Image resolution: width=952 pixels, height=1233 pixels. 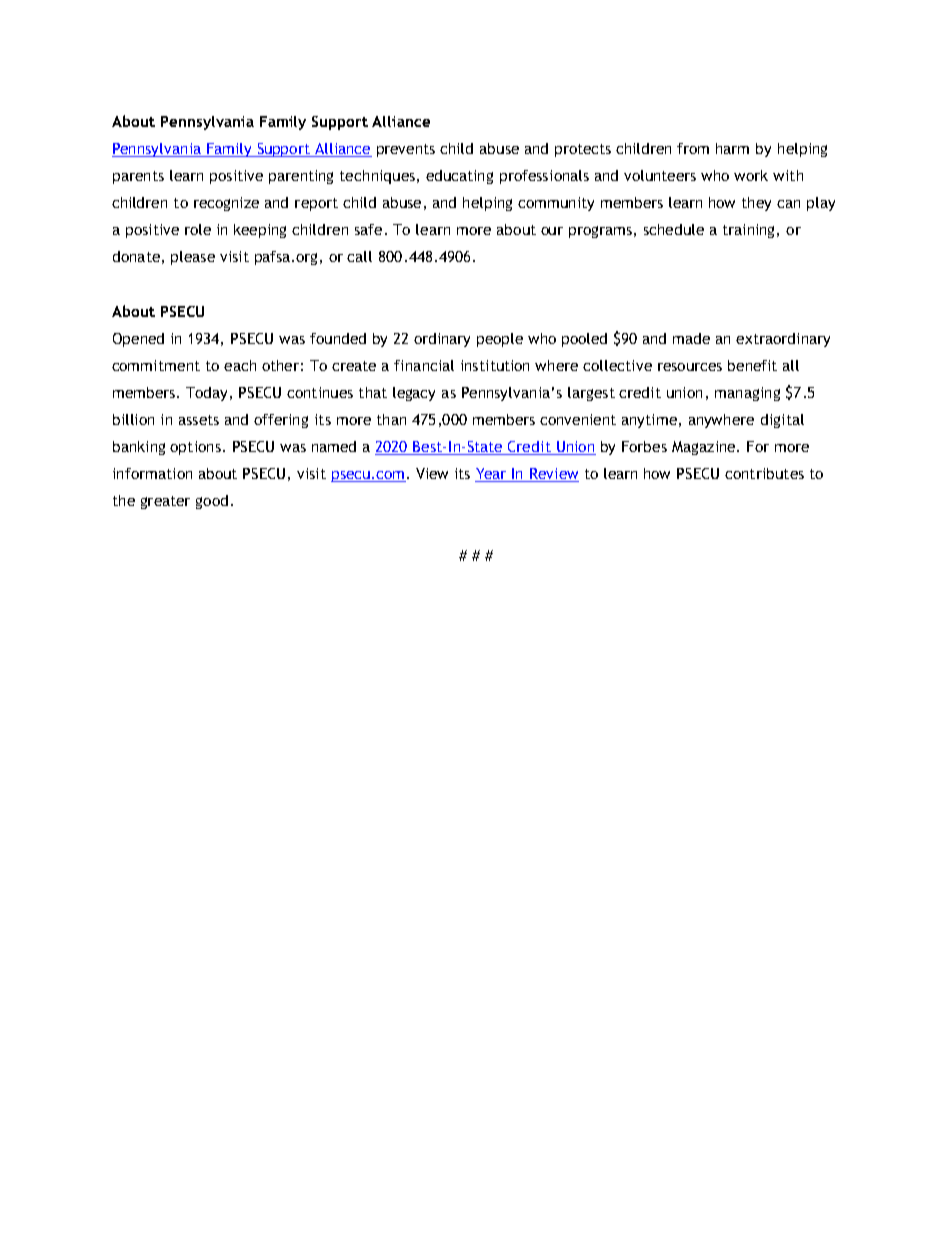 I want to click on contributes, so click(x=764, y=473).
